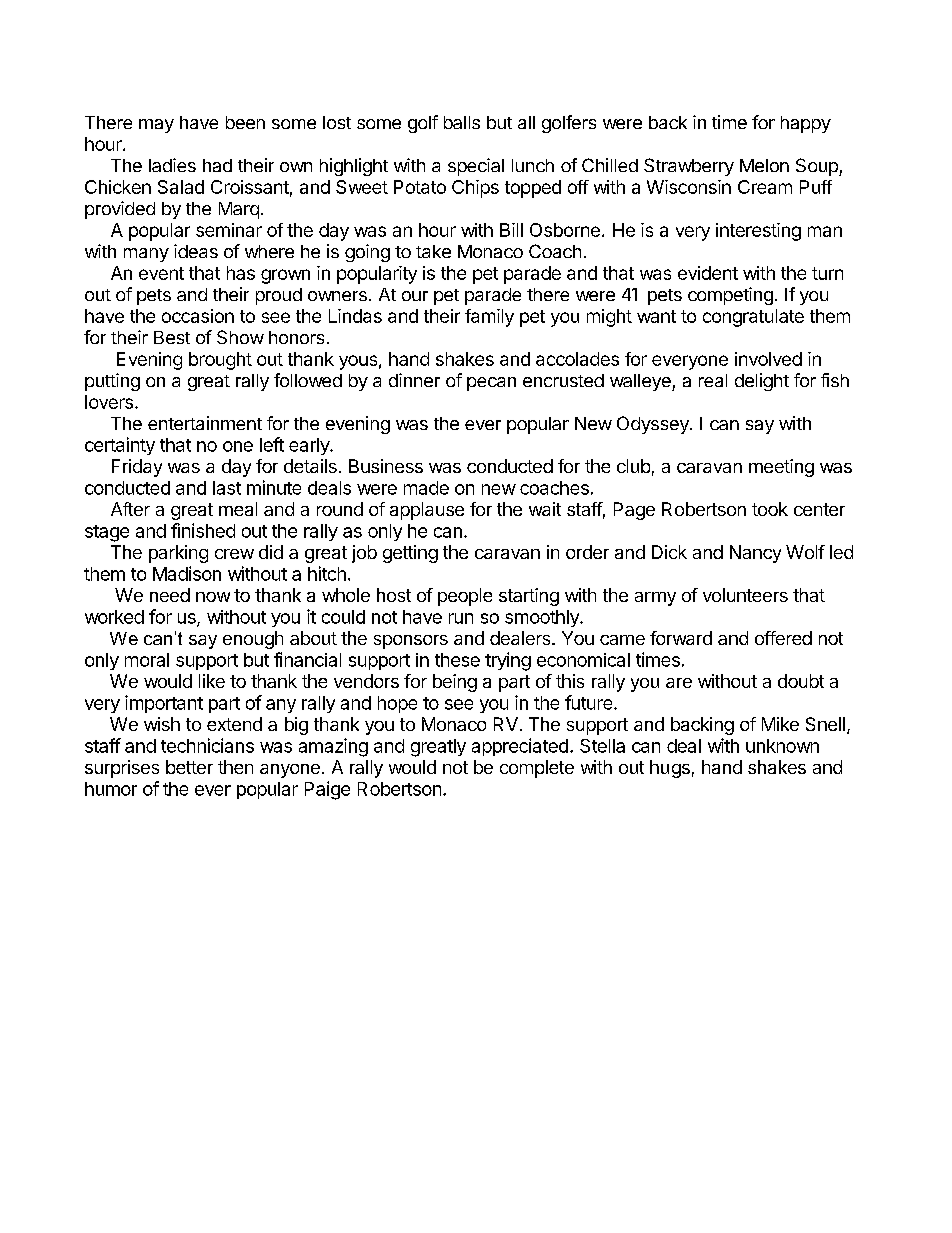 Image resolution: width=952 pixels, height=1233 pixels. I want to click on balls, so click(462, 122).
